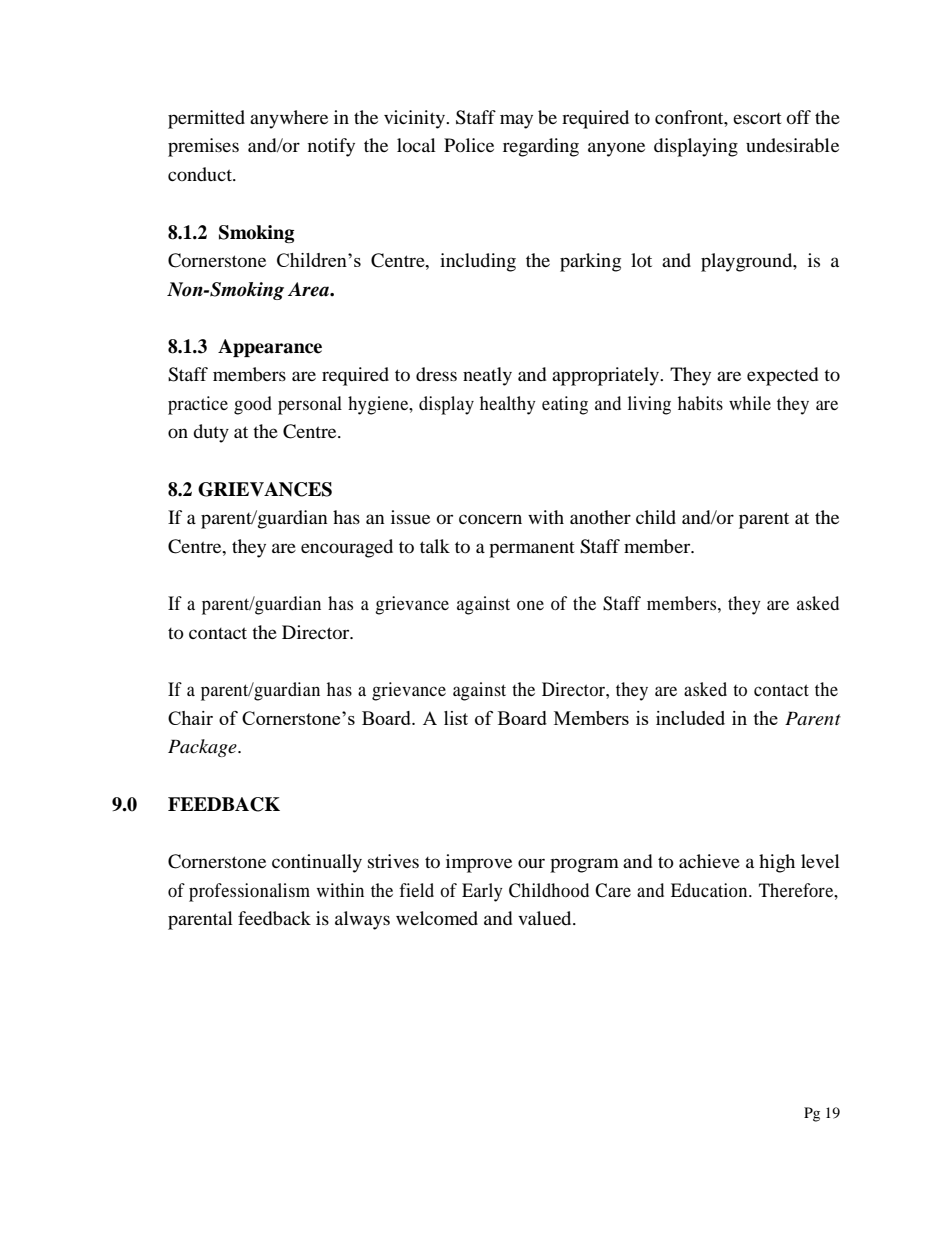 Image resolution: width=952 pixels, height=1233 pixels. What do you see at coordinates (690, 718) in the page?
I see `included` at bounding box center [690, 718].
